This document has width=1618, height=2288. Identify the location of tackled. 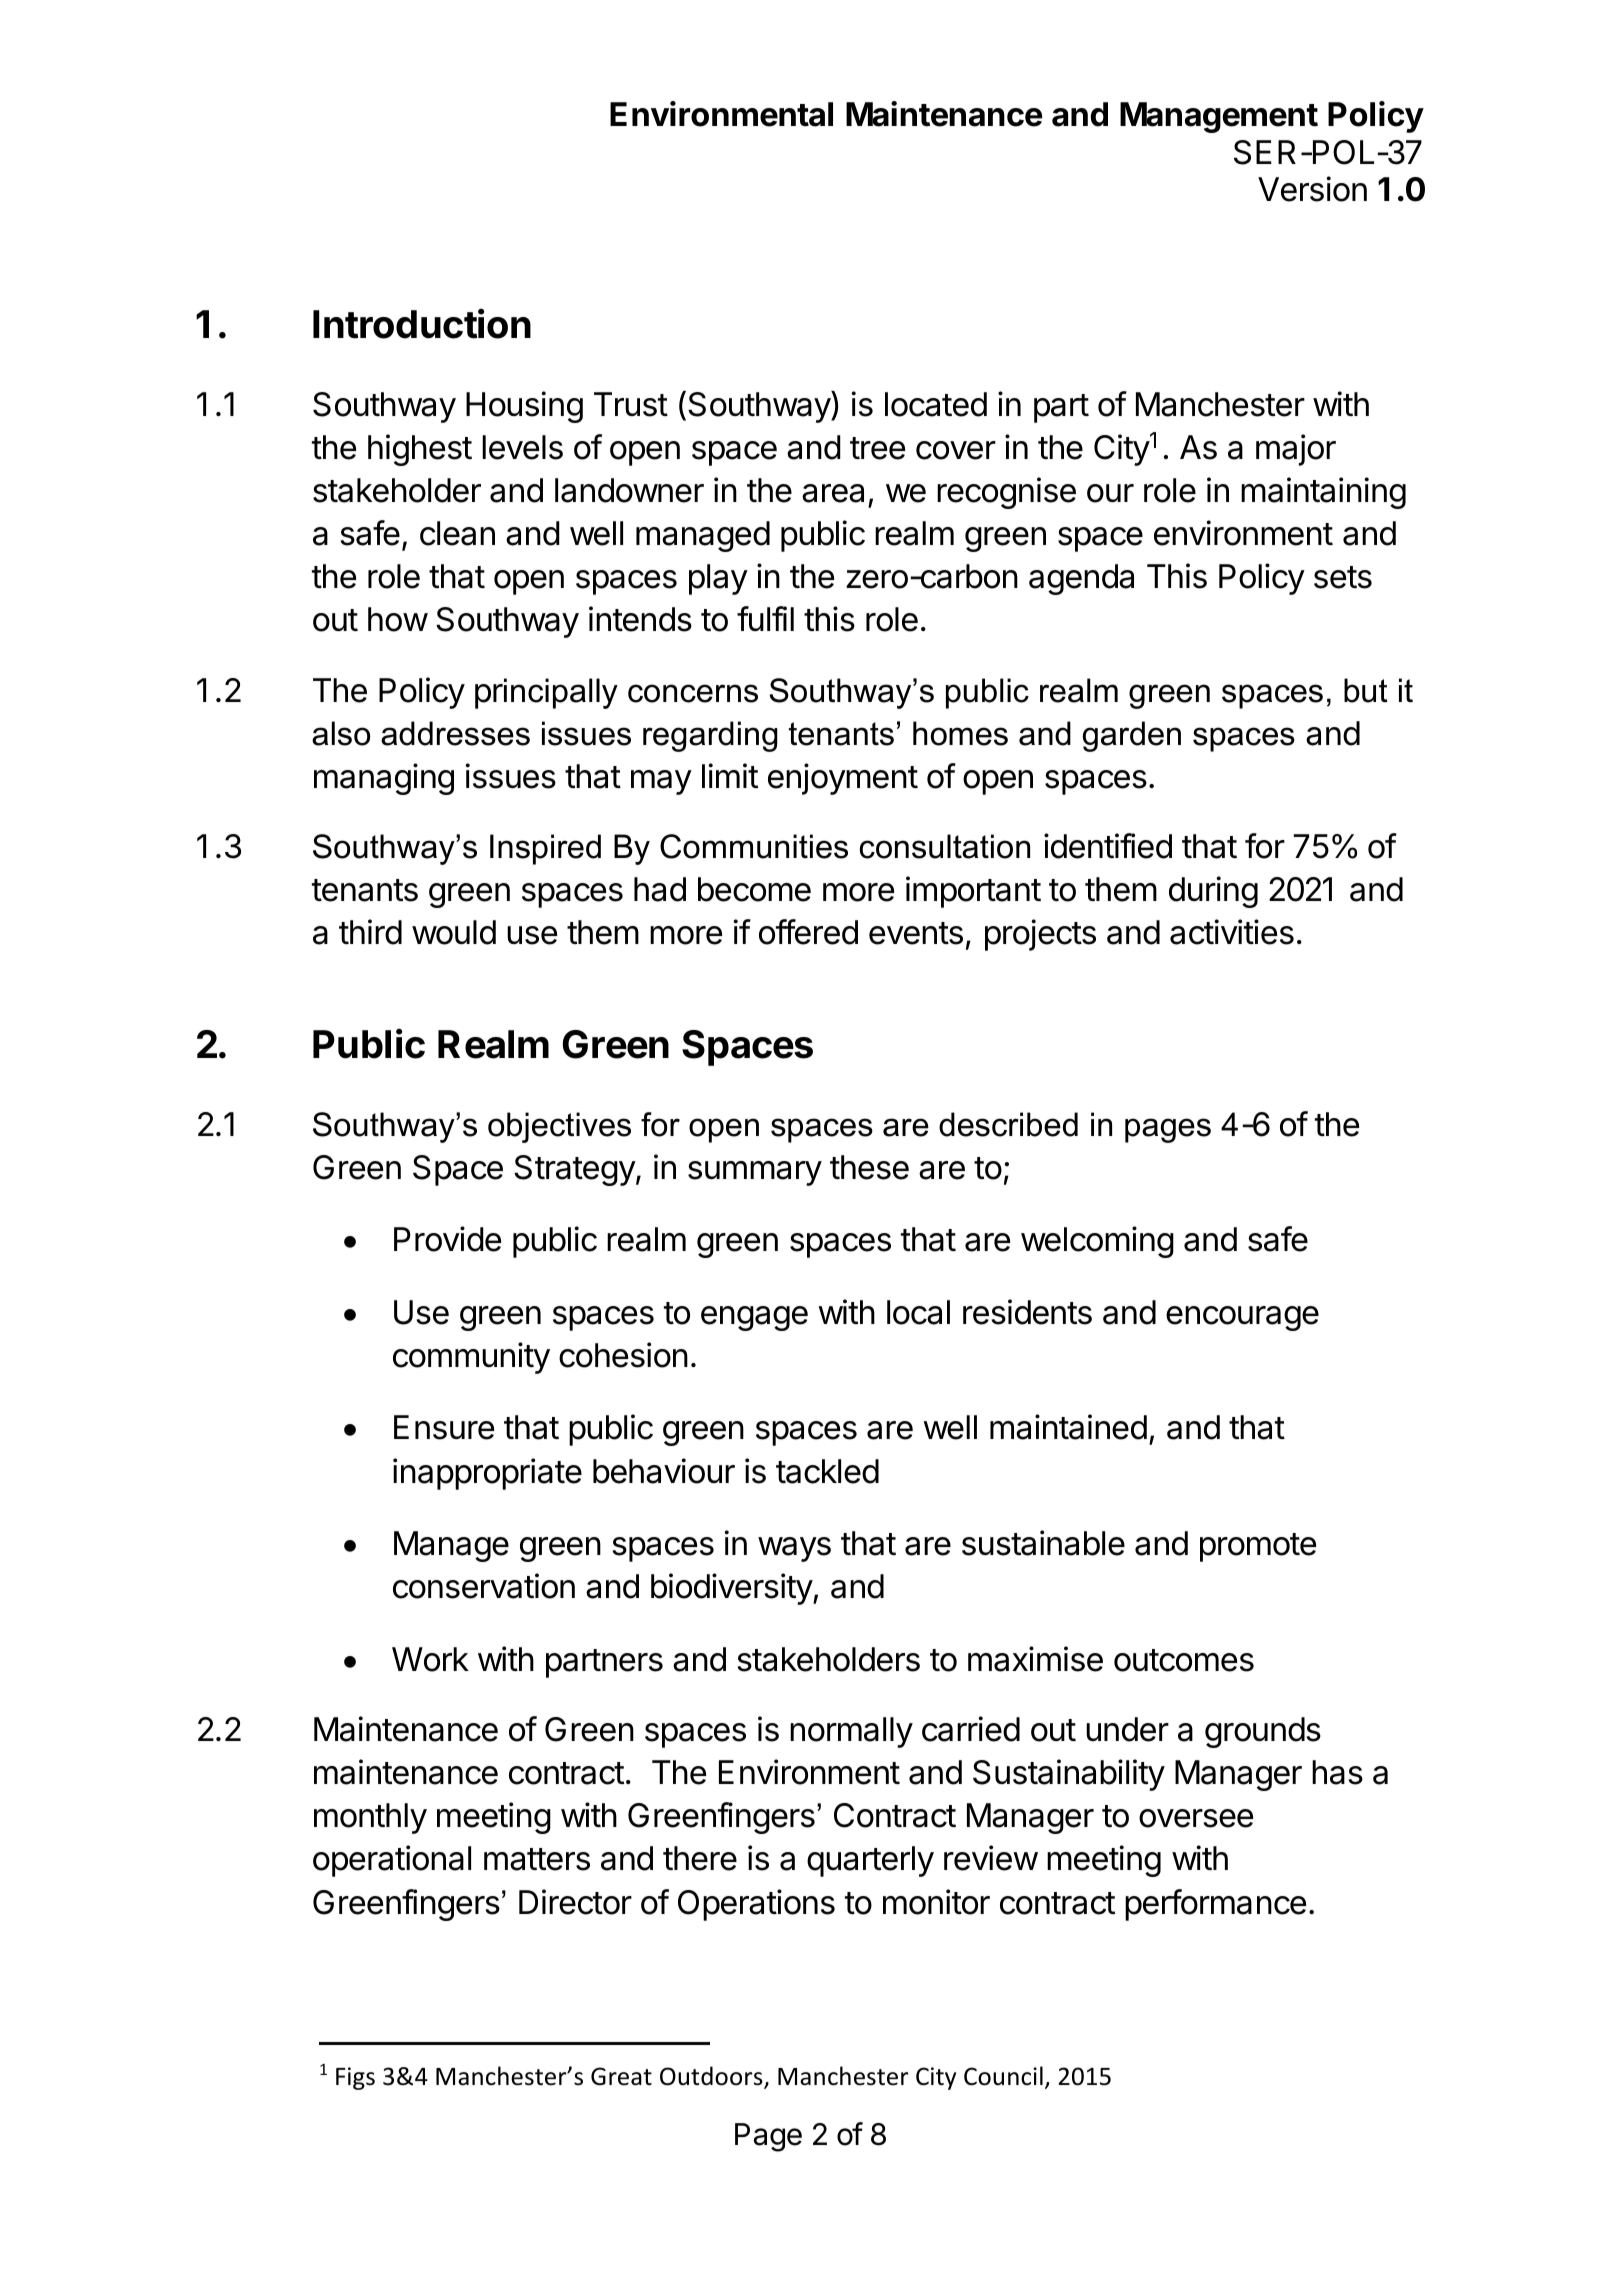
(827, 1471).
